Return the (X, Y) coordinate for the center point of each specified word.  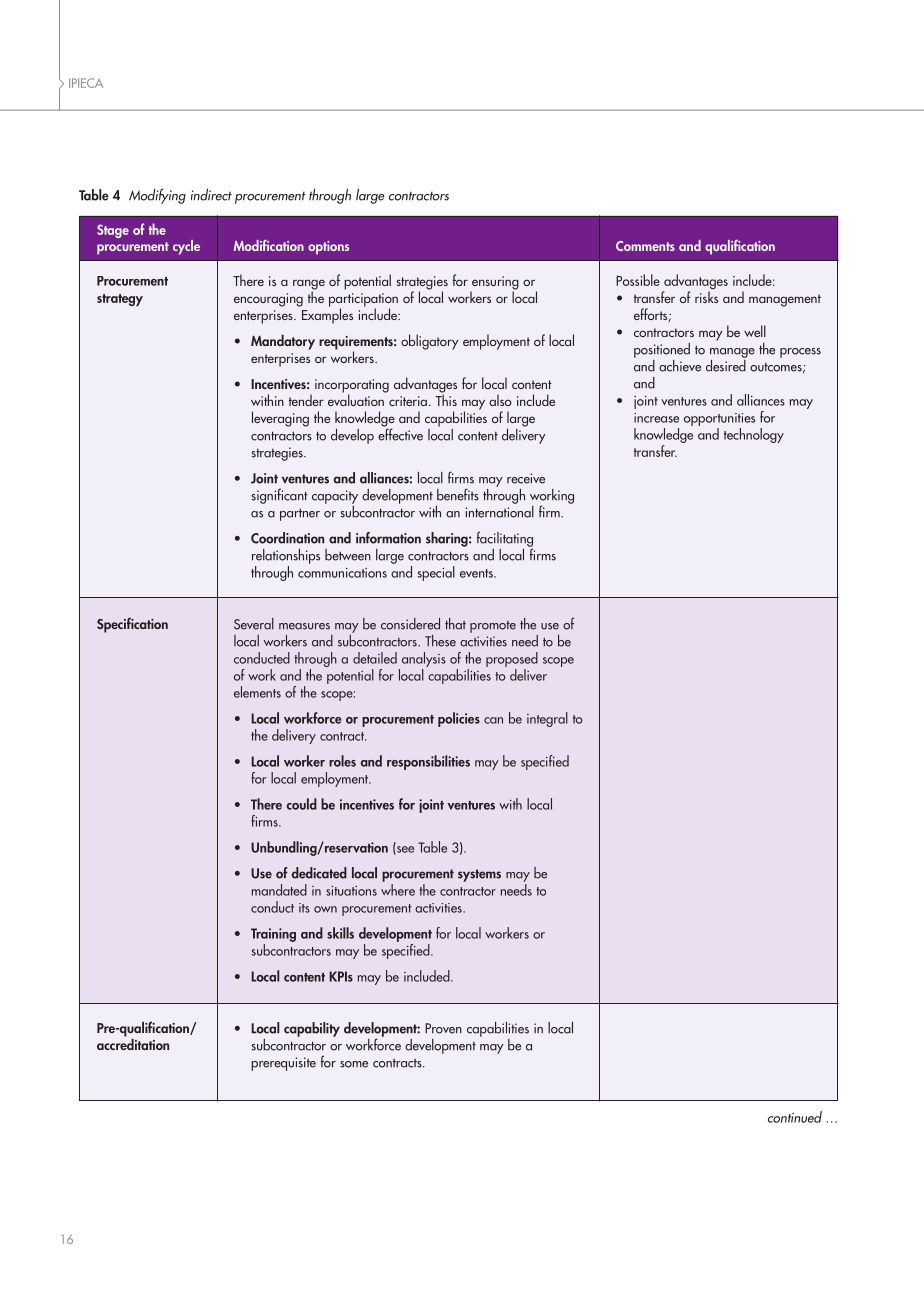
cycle (186, 247)
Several (254, 624)
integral (547, 719)
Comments (645, 246)
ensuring (494, 284)
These (440, 641)
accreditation (133, 1043)
